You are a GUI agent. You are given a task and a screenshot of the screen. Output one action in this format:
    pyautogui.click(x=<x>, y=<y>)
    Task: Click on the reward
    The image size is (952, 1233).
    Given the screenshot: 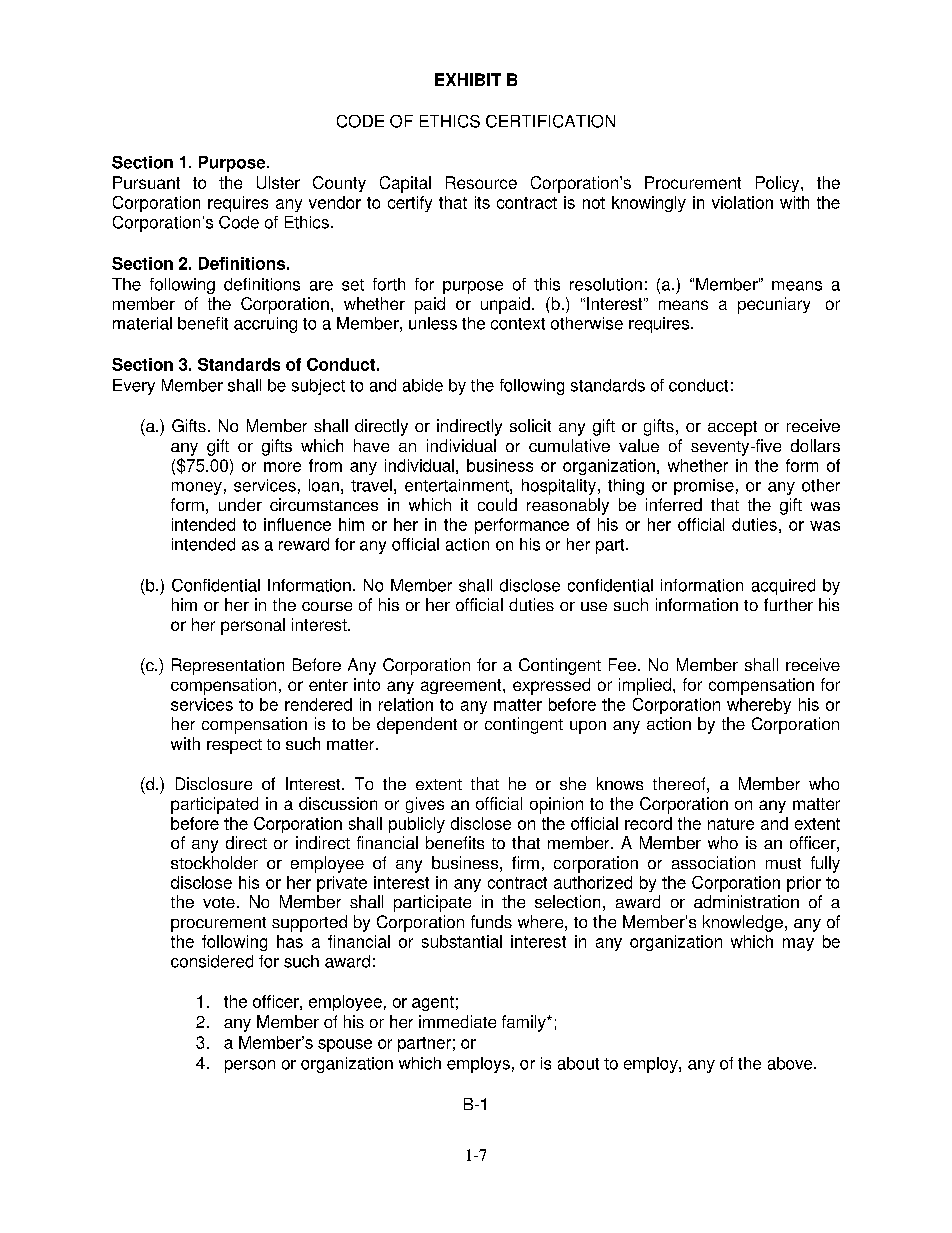 What is the action you would take?
    pyautogui.click(x=304, y=544)
